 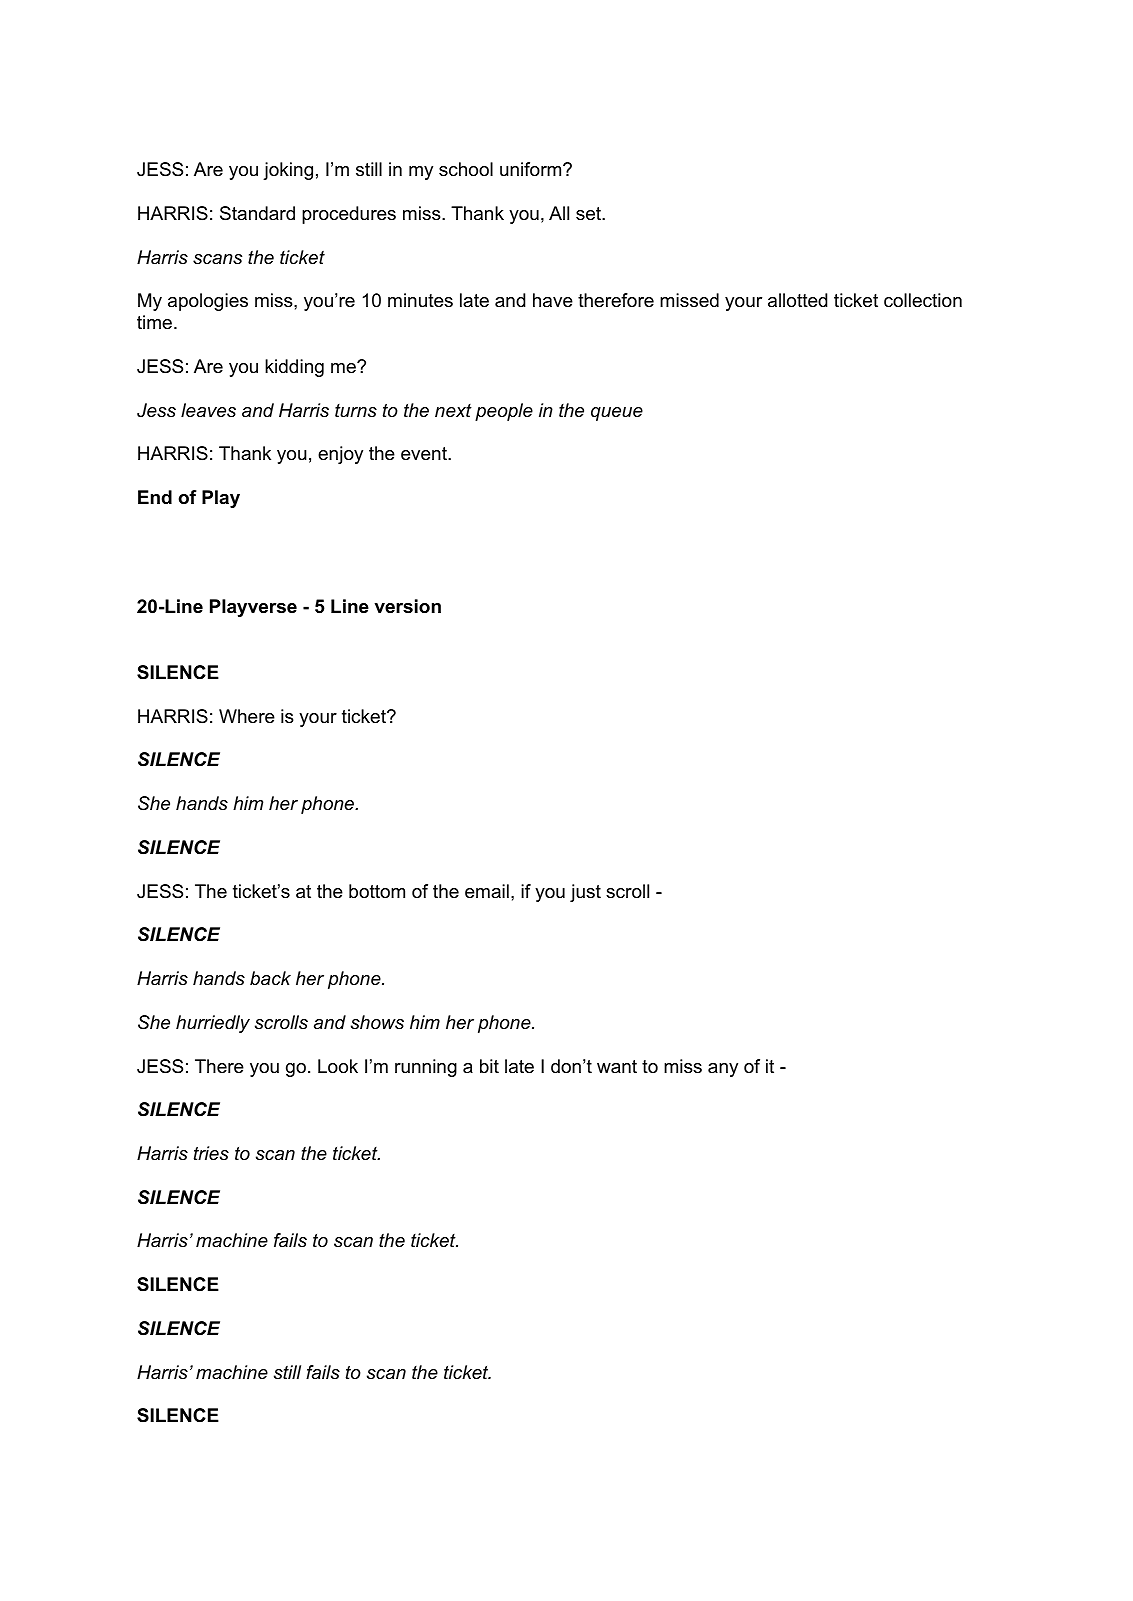 I want to click on Standard, so click(x=257, y=213).
